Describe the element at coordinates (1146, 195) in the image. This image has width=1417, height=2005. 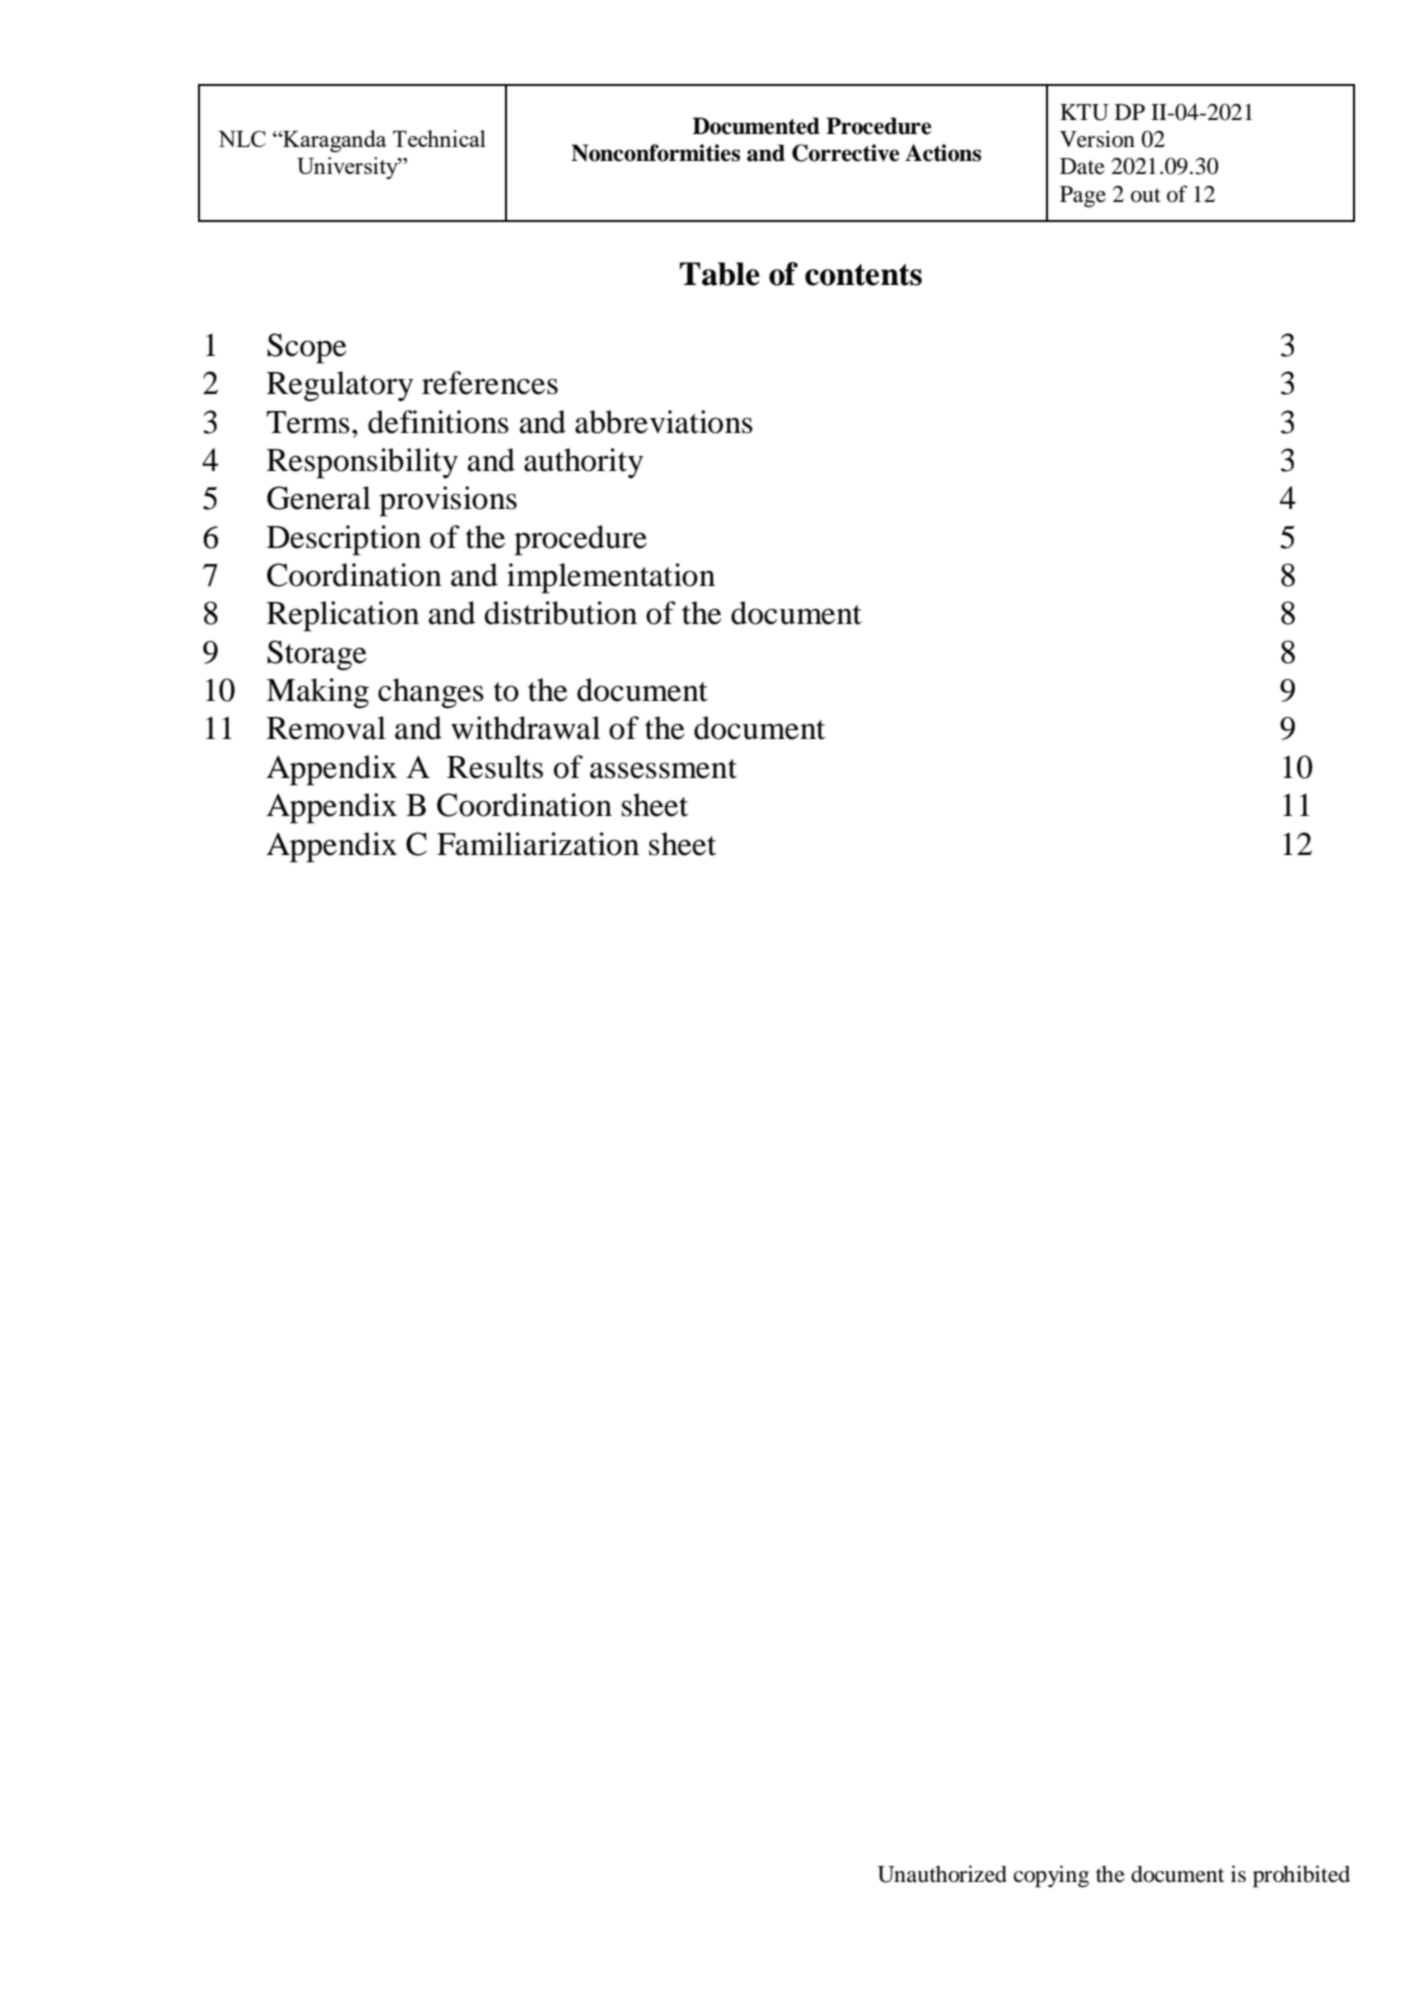
I see `out` at that location.
